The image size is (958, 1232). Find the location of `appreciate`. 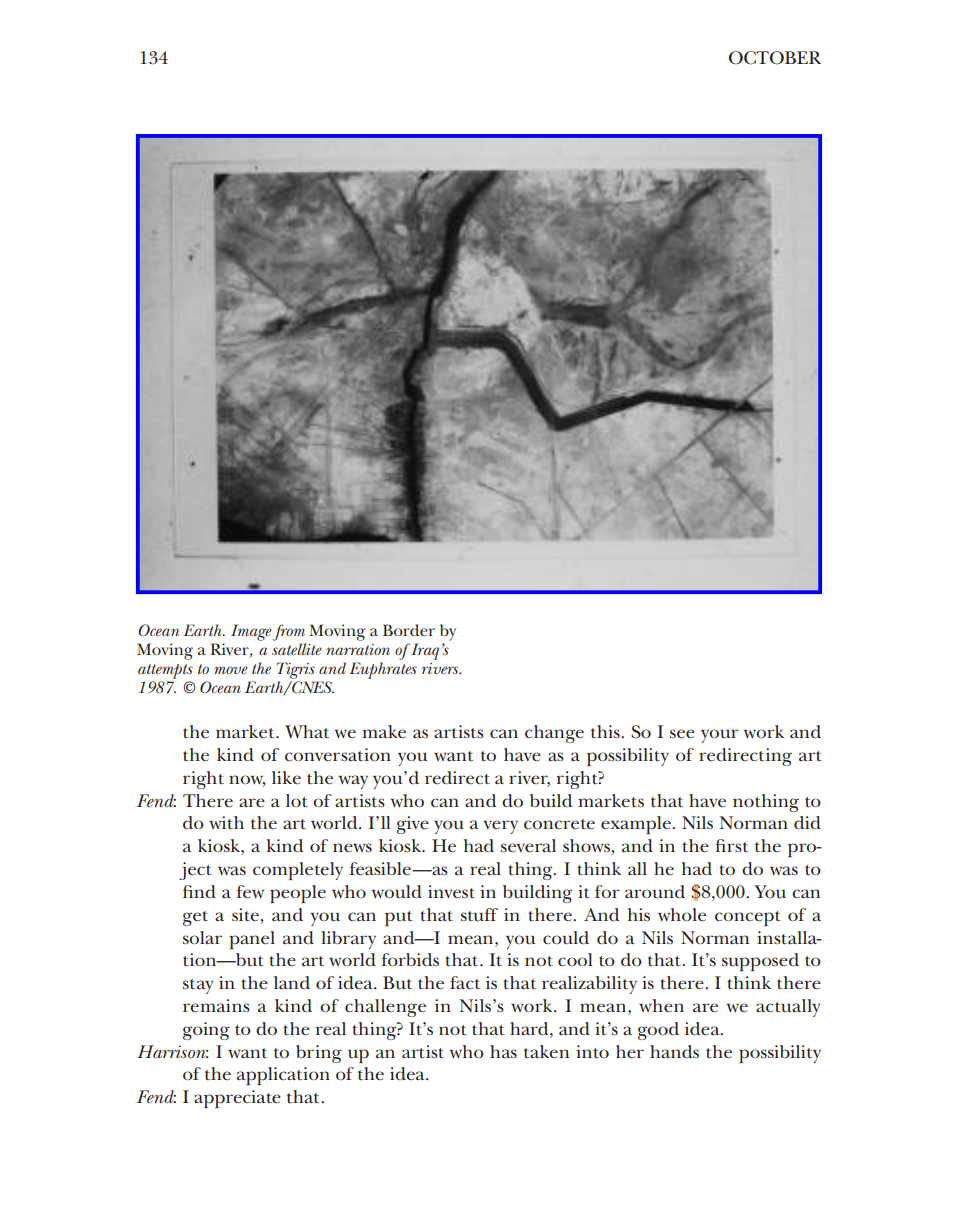

appreciate is located at coordinates (237, 1099).
